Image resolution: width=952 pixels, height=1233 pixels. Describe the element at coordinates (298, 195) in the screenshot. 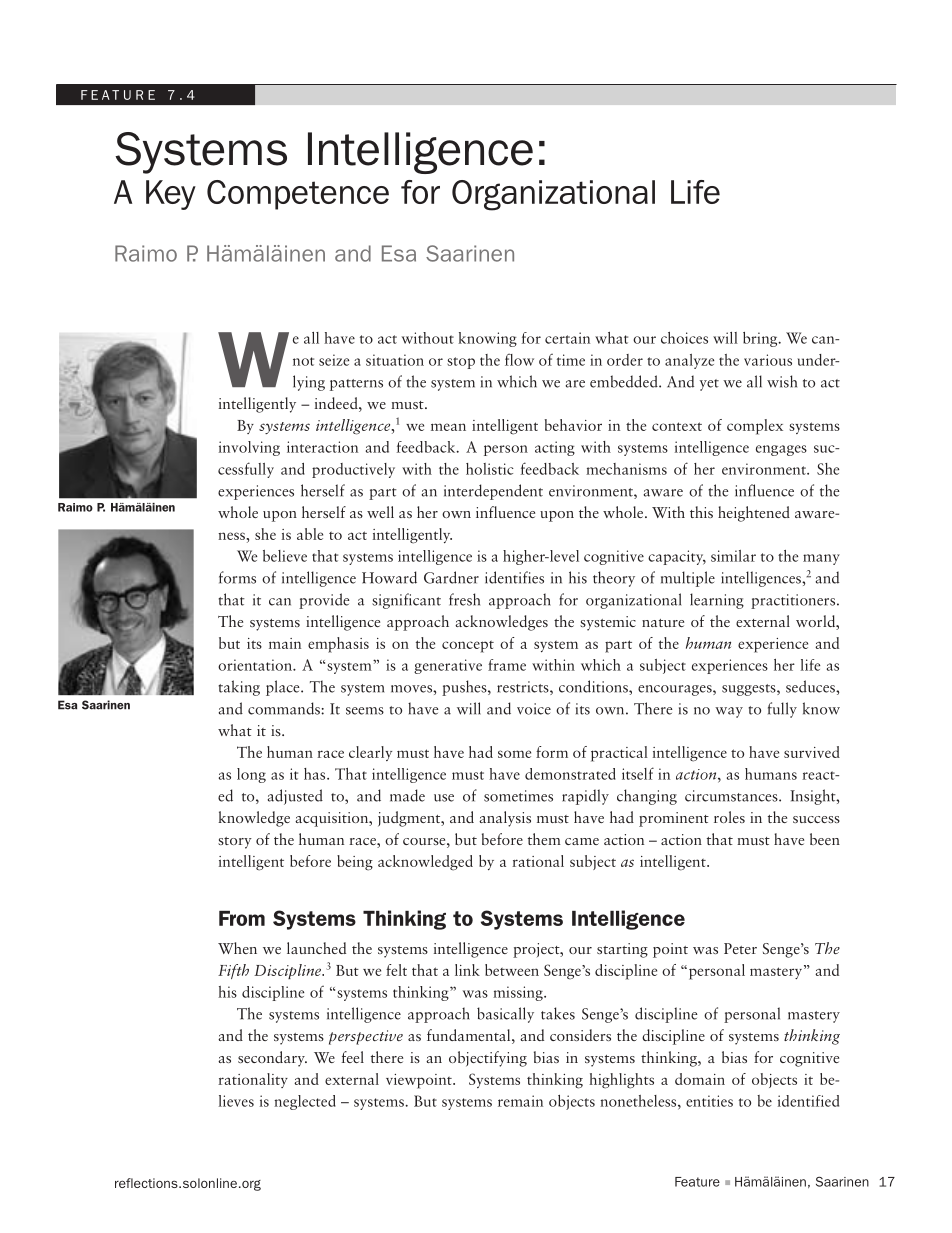

I see `Competence` at that location.
